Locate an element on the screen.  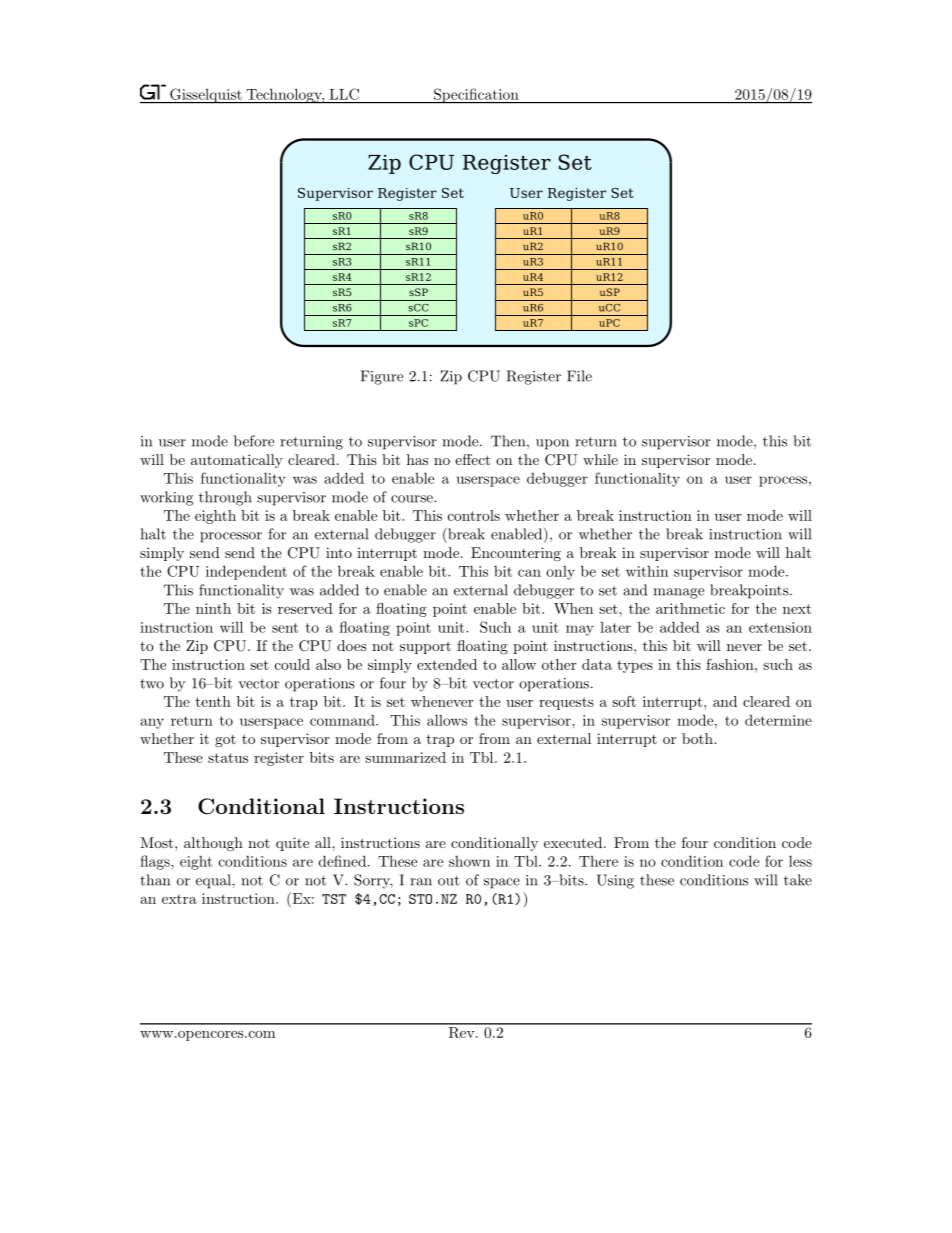
controls is located at coordinates (474, 515).
